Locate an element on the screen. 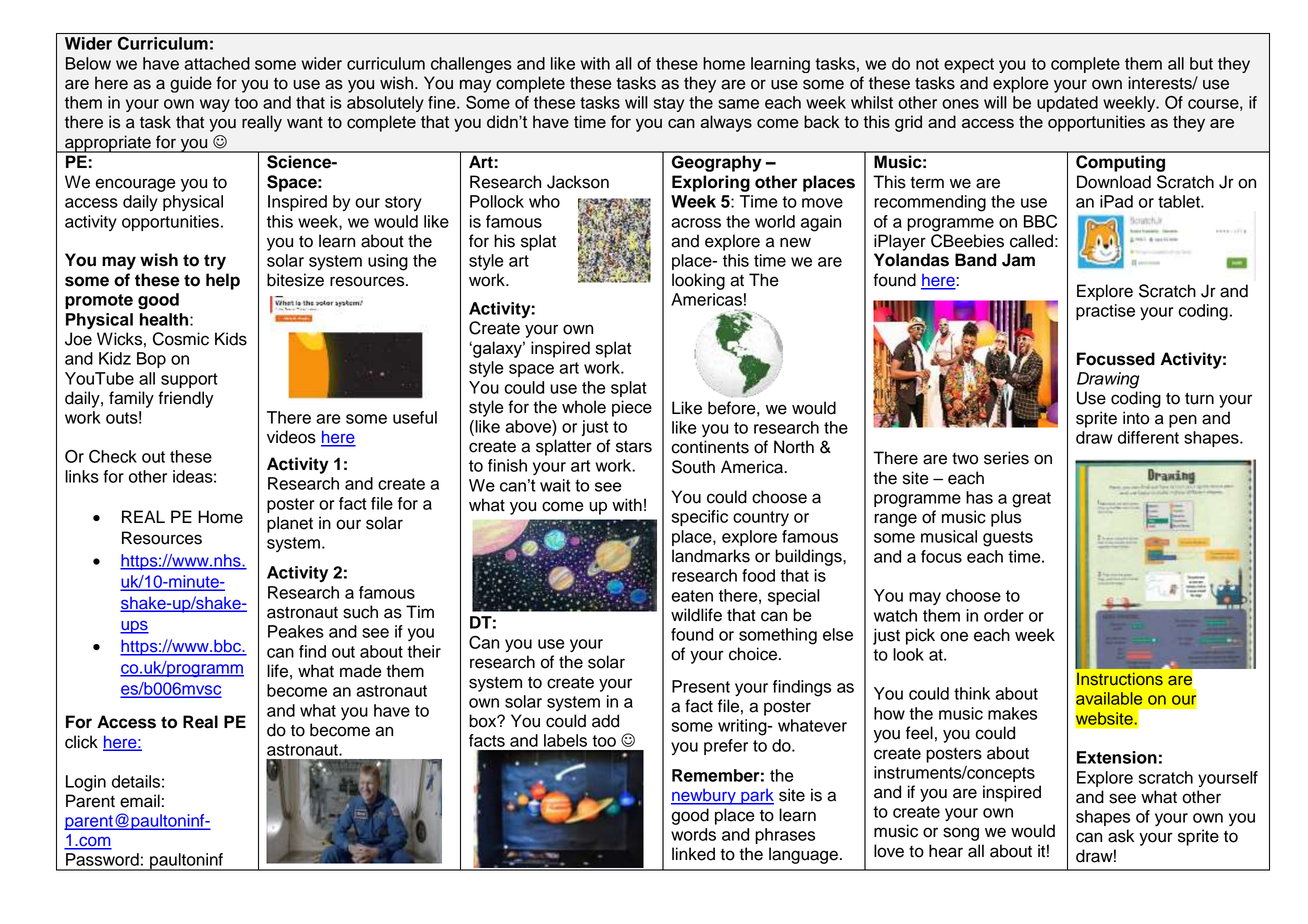 This screenshot has width=1308, height=924. email is located at coordinates (140, 801).
